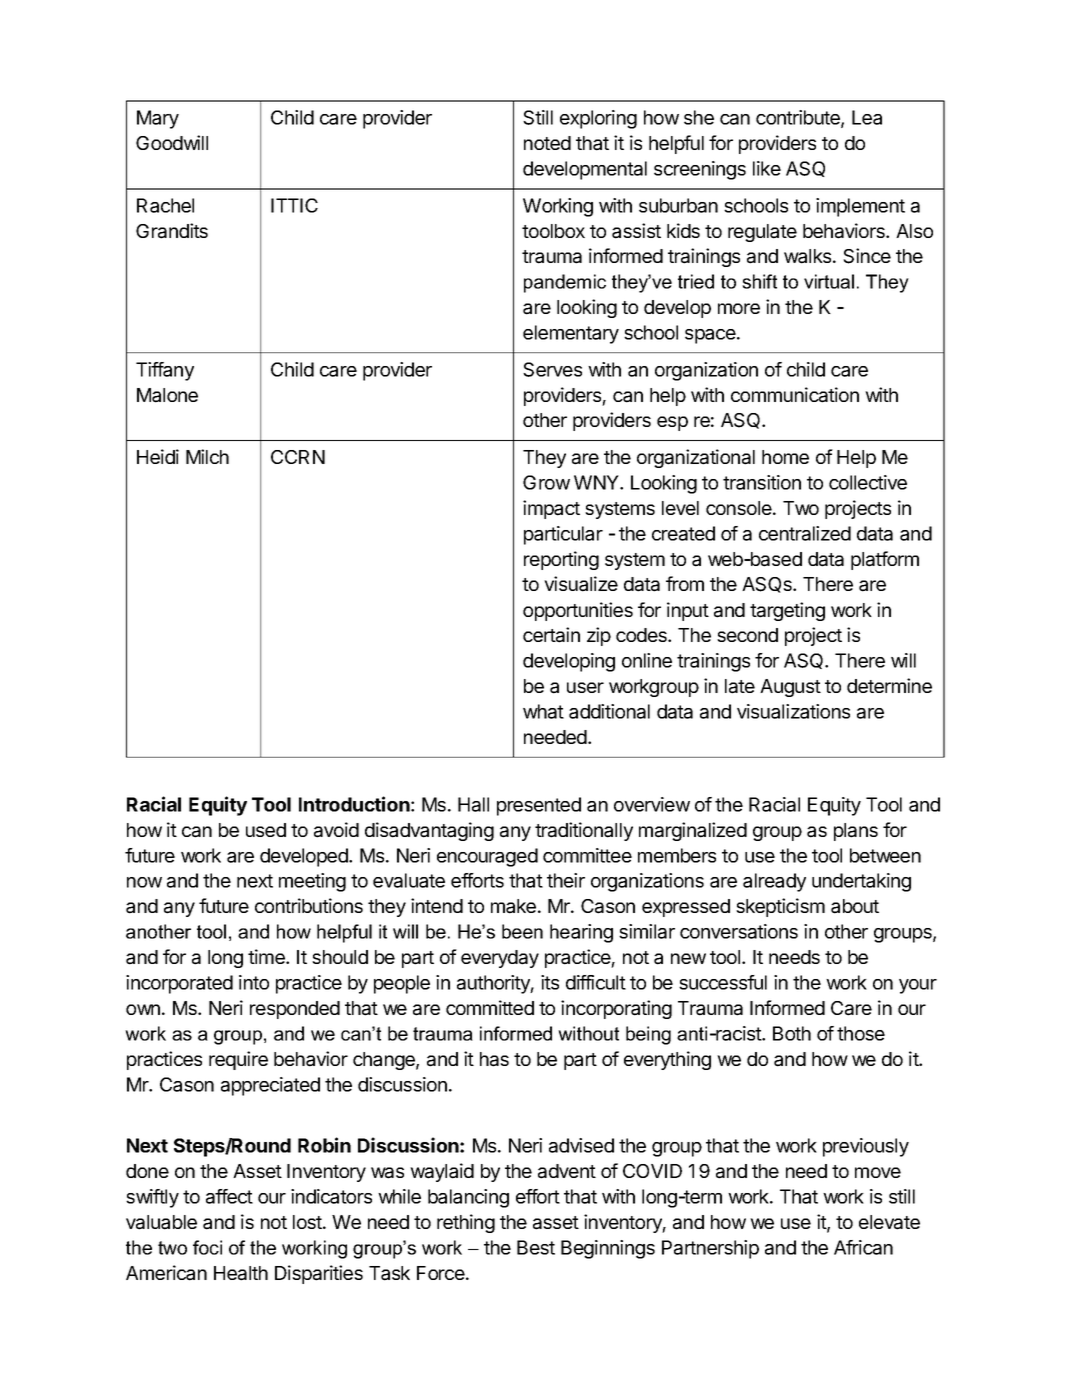  I want to click on used, so click(266, 830).
